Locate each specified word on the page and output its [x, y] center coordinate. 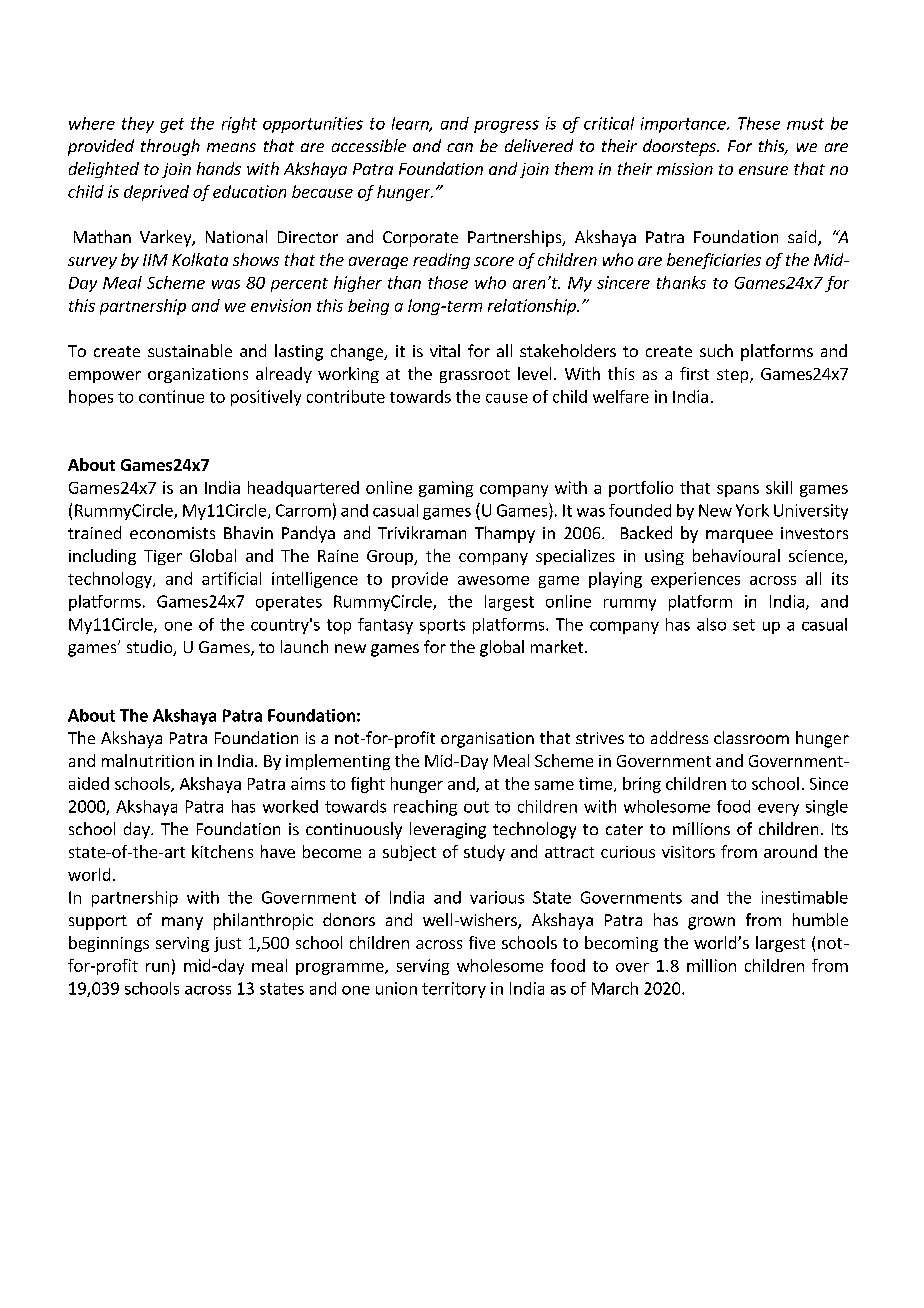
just [227, 944]
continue [171, 396]
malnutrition [148, 760]
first [694, 373]
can [460, 147]
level [534, 373]
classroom [751, 737]
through [170, 147]
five [482, 942]
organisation [487, 740]
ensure [763, 170]
